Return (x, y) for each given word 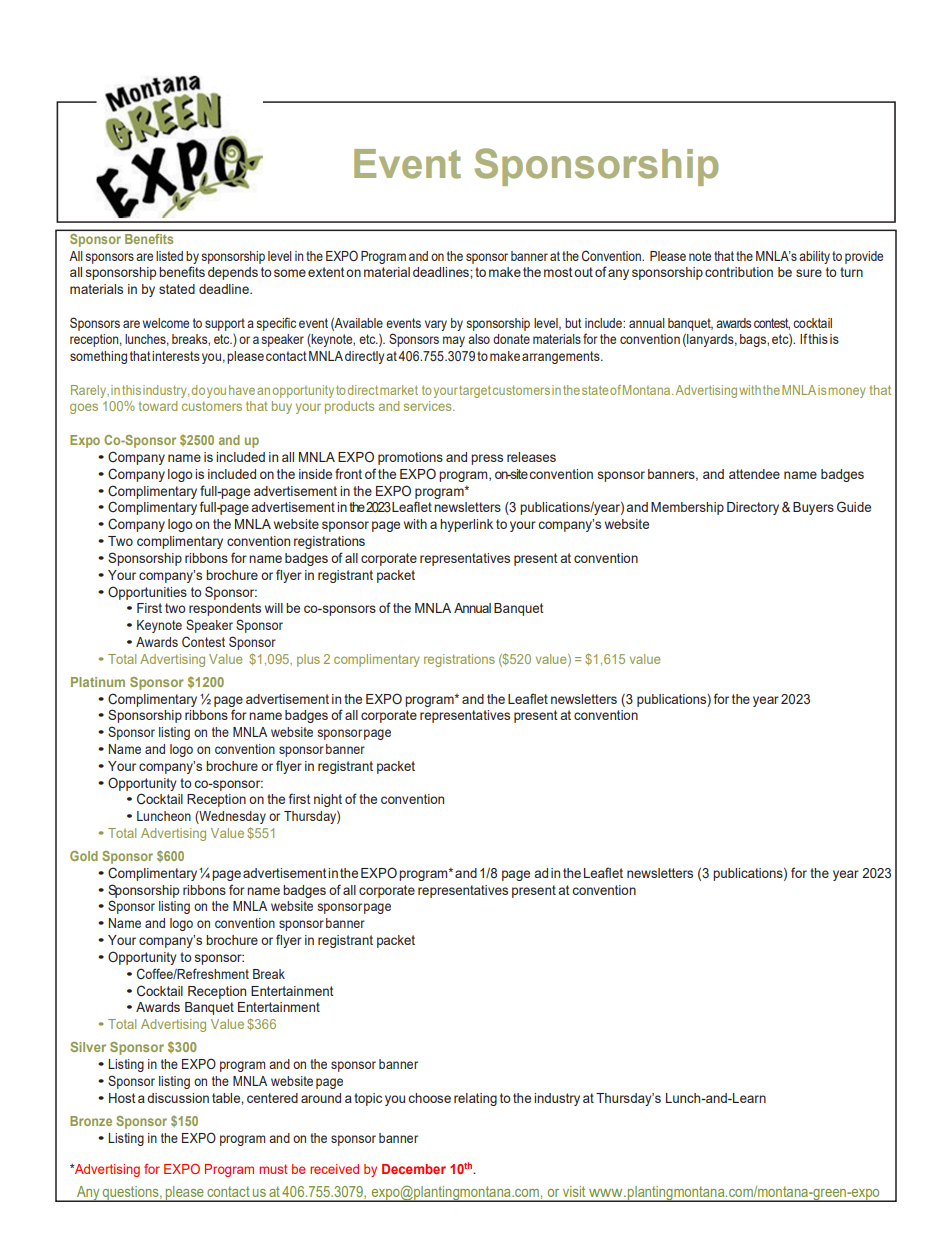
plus (308, 660)
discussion (178, 1098)
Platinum (98, 682)
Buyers (813, 508)
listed (169, 256)
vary (436, 325)
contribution (739, 272)
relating (475, 1099)
